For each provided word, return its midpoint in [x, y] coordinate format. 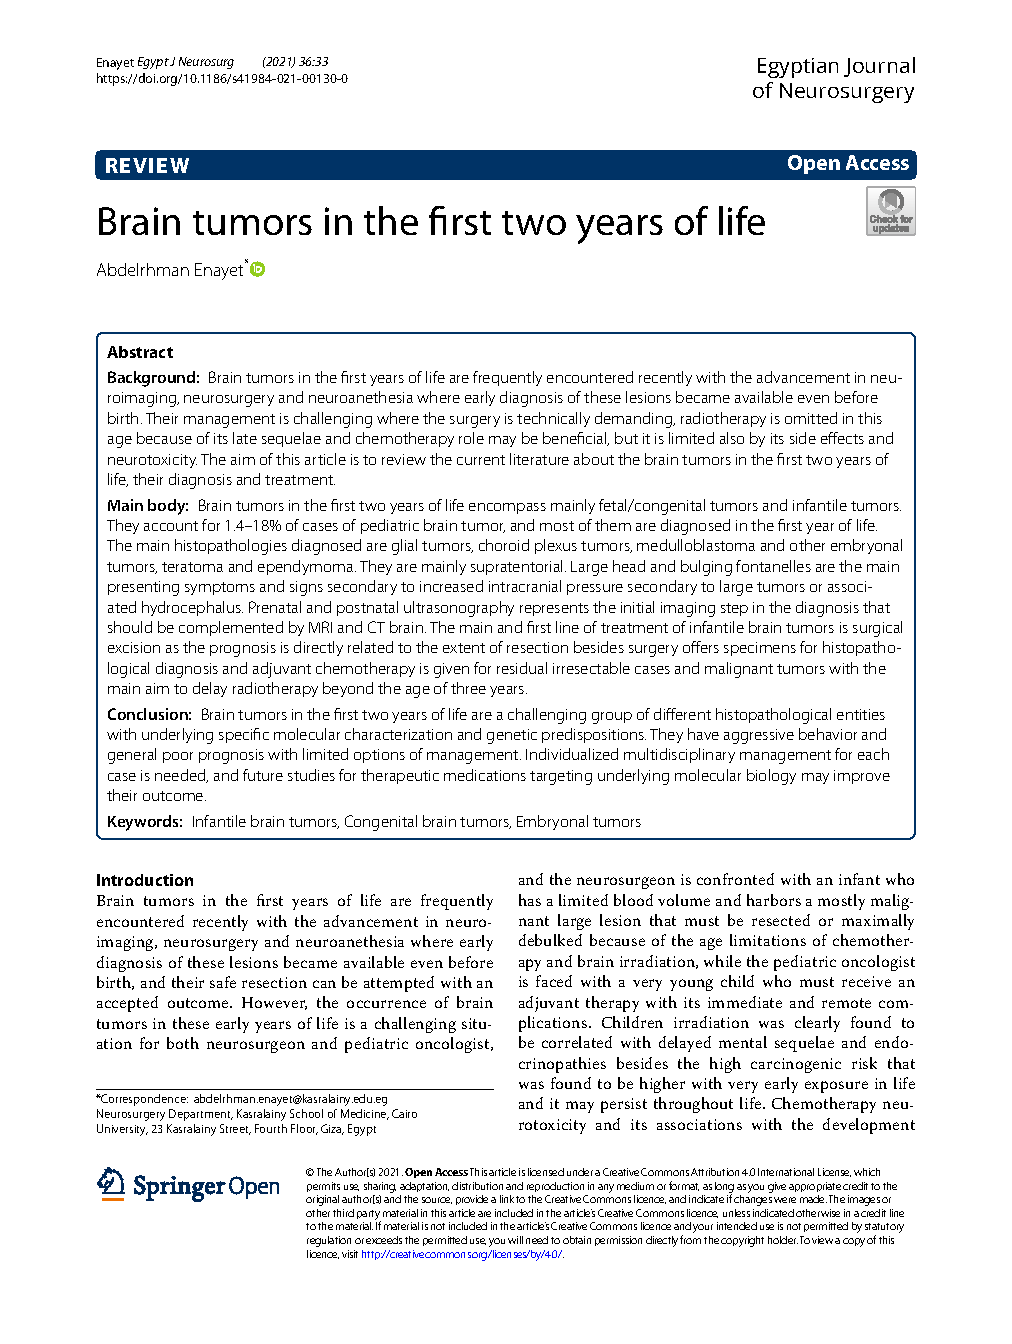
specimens [760, 649]
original [322, 1200]
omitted [811, 418]
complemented [231, 628]
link [507, 1199]
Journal [879, 67]
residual [522, 668]
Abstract [140, 352]
